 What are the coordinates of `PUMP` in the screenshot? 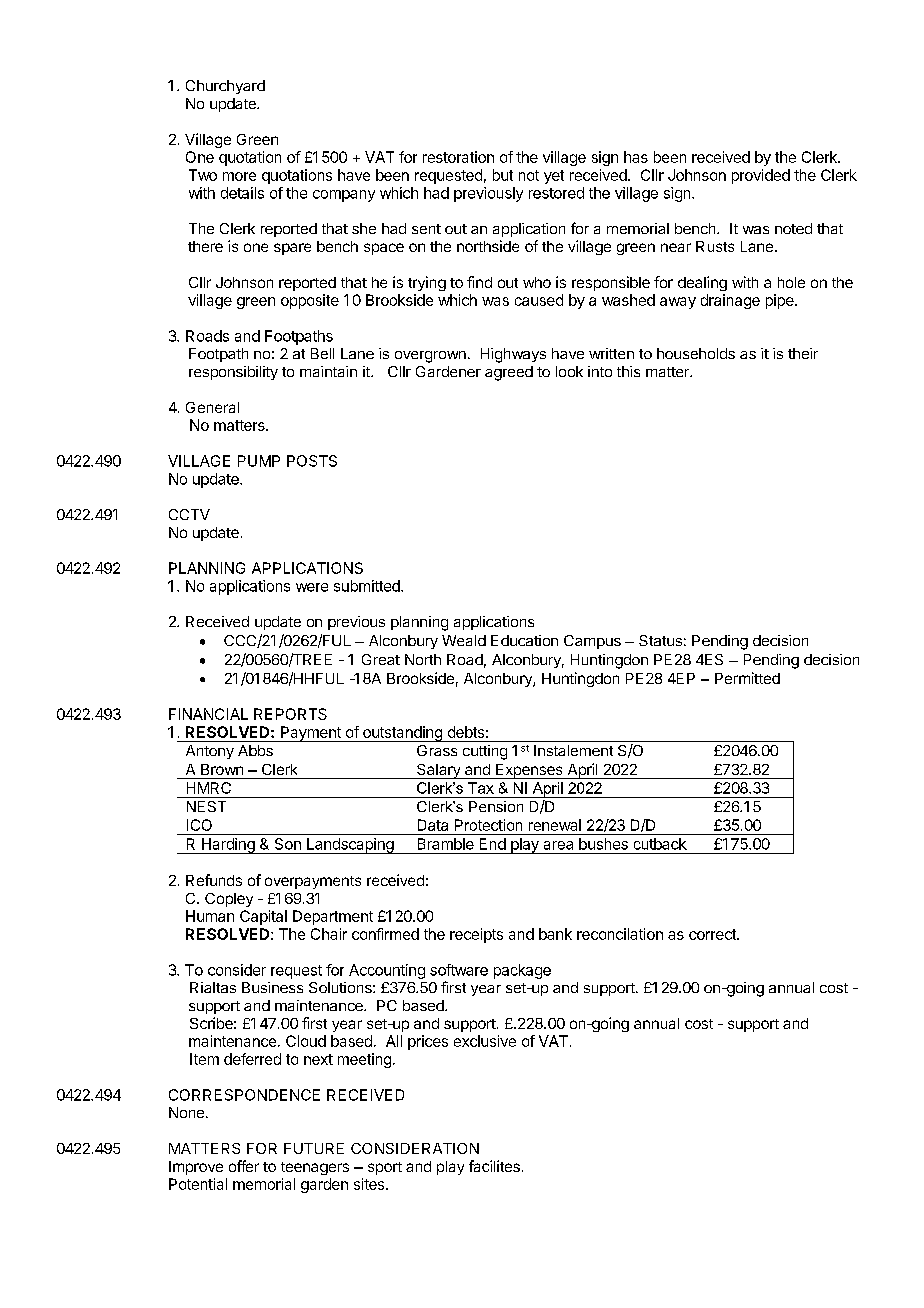 It's located at (259, 461).
